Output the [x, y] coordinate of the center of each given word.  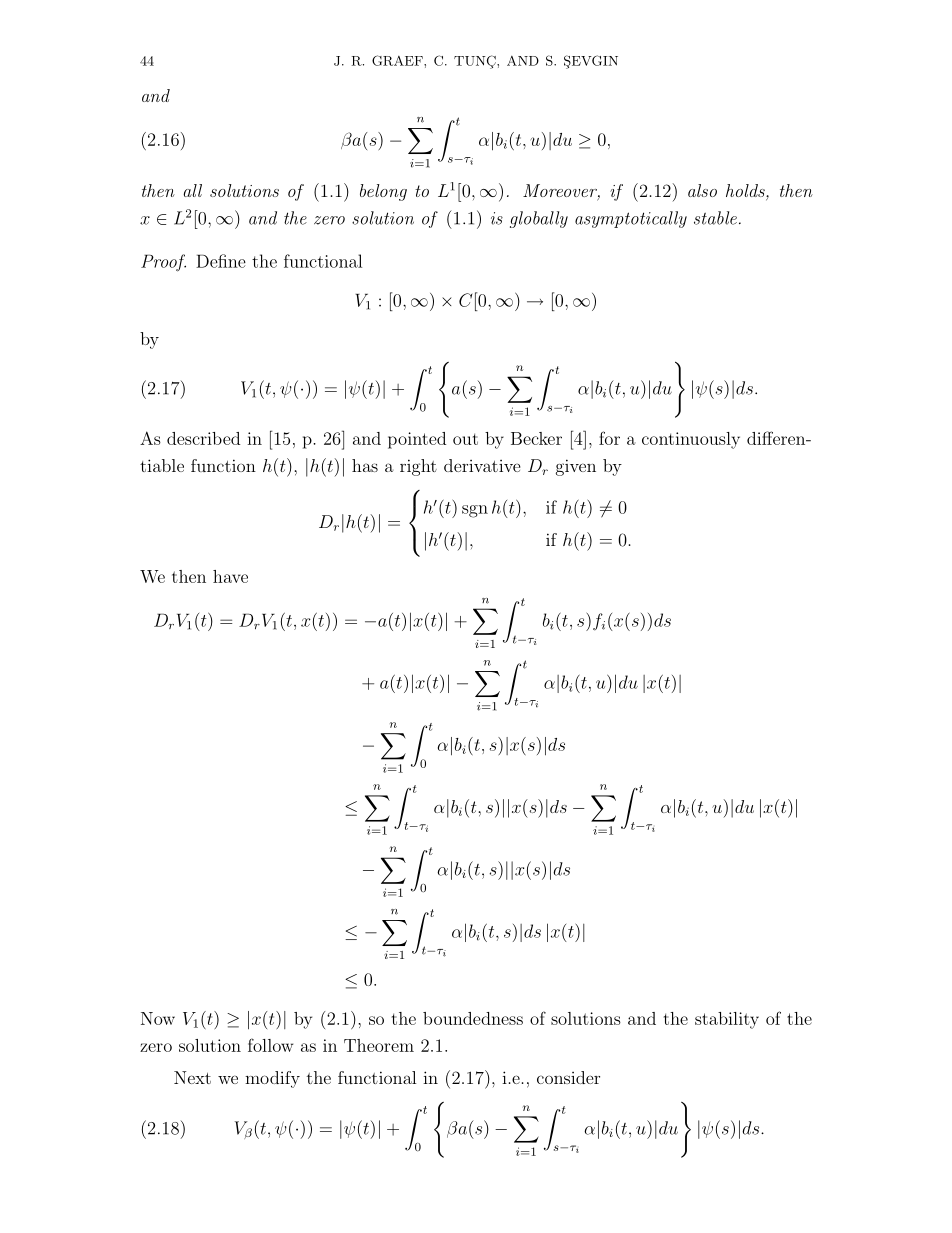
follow [270, 1045]
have [230, 576]
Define [221, 261]
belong [383, 192]
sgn [475, 511]
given [576, 467]
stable [715, 218]
